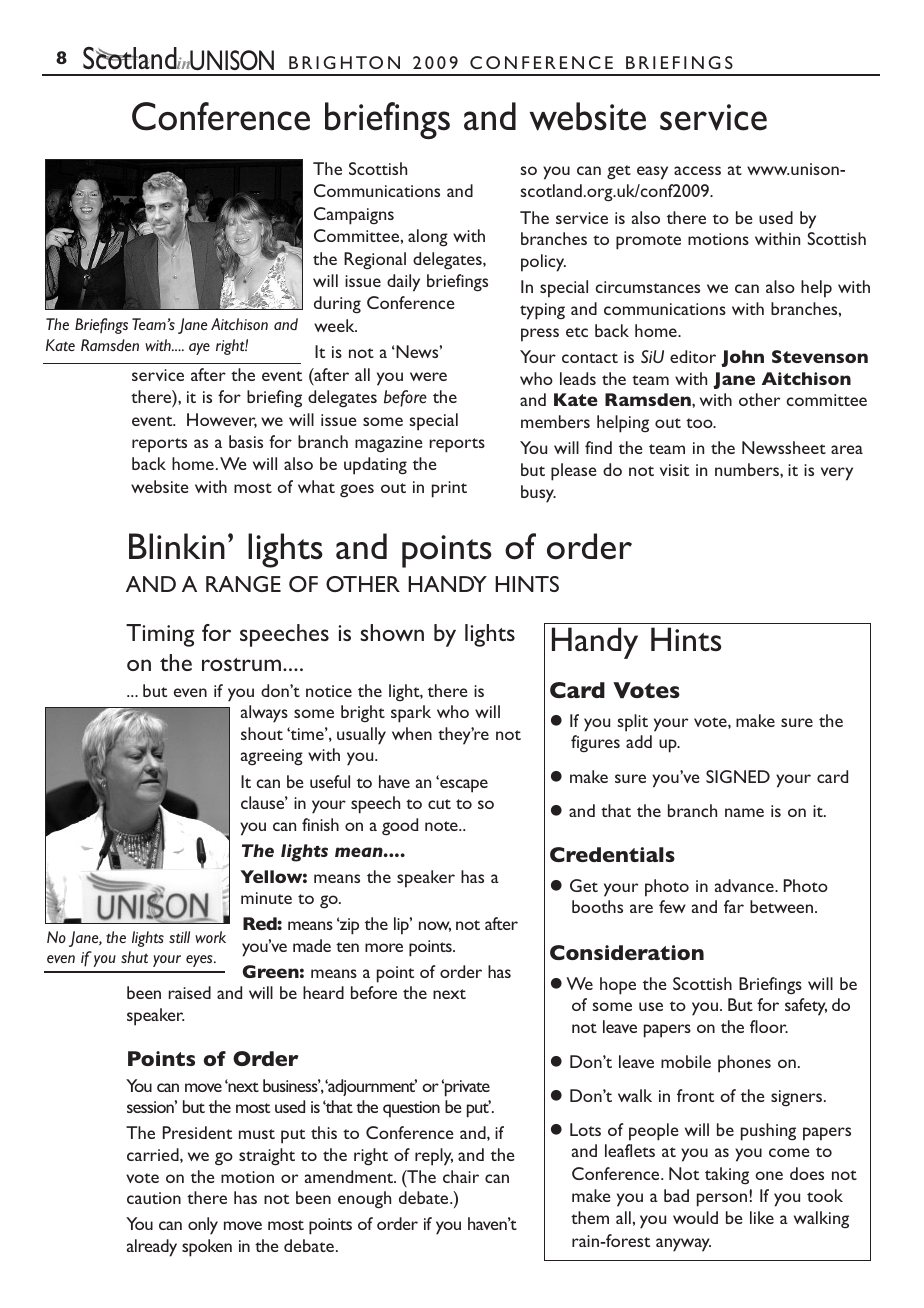  What do you see at coordinates (411, 714) in the screenshot?
I see `spark` at bounding box center [411, 714].
